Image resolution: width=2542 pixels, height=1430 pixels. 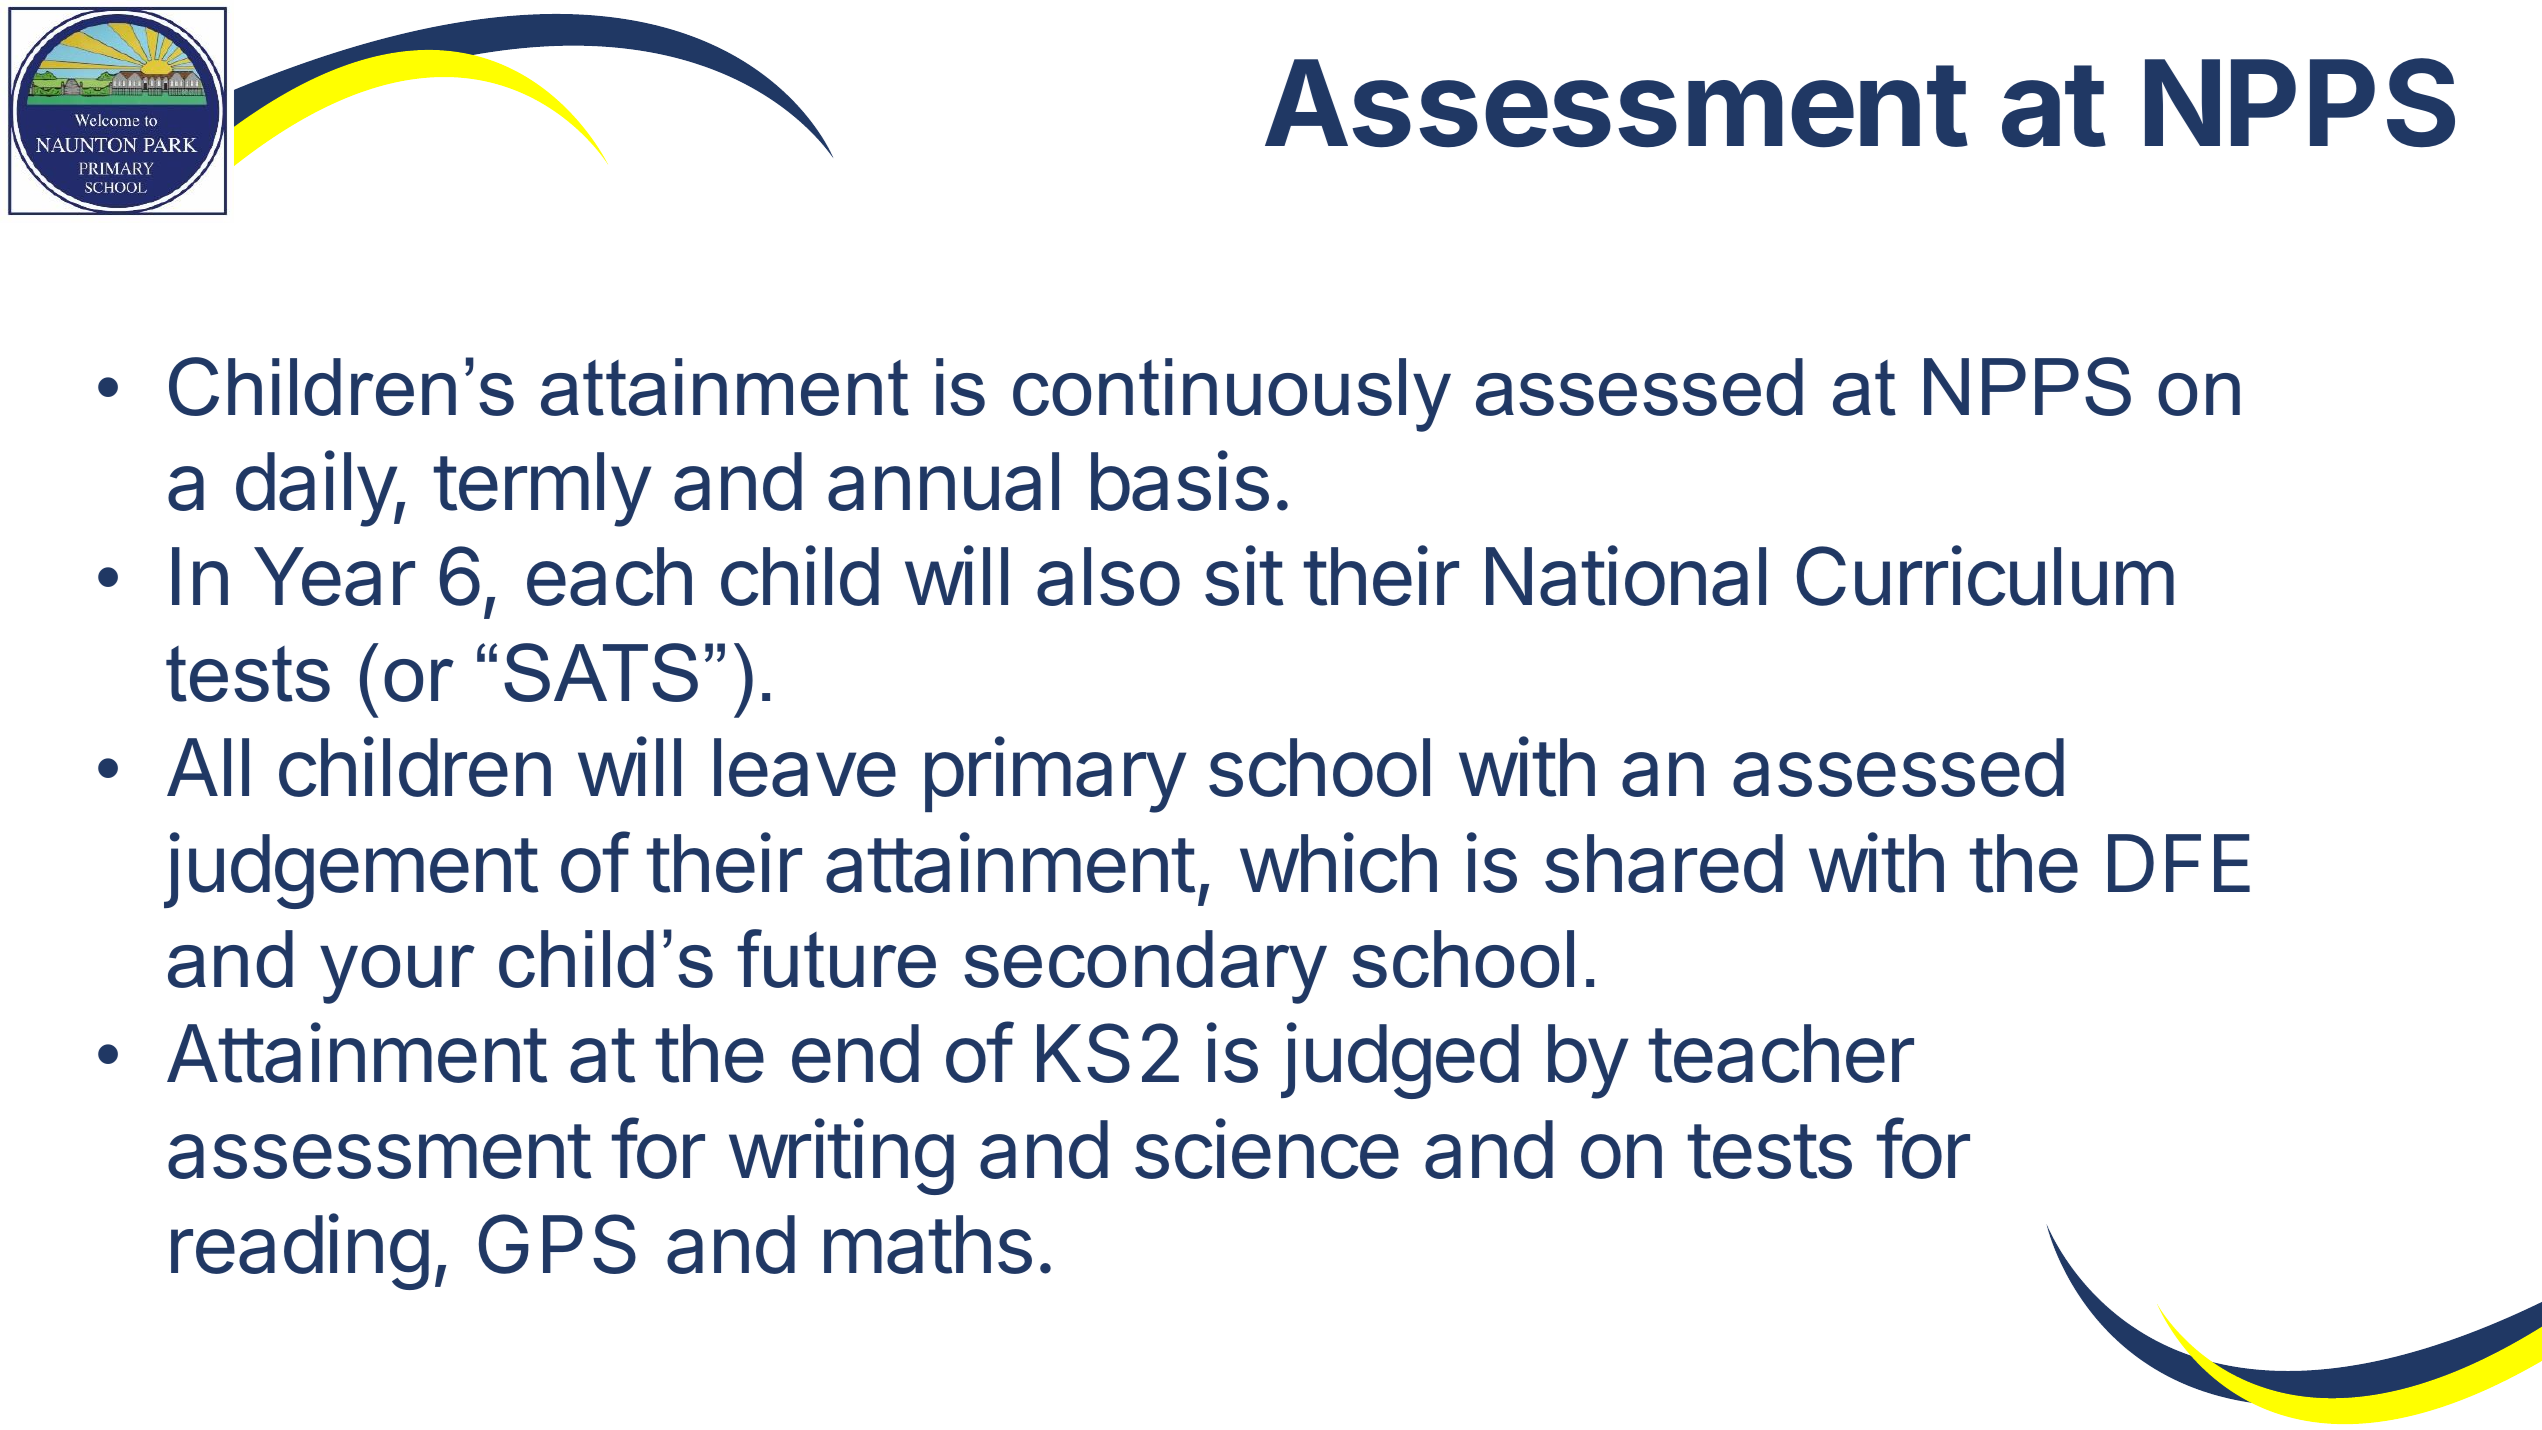 What do you see at coordinates (1338, 862) in the screenshot?
I see `which` at bounding box center [1338, 862].
